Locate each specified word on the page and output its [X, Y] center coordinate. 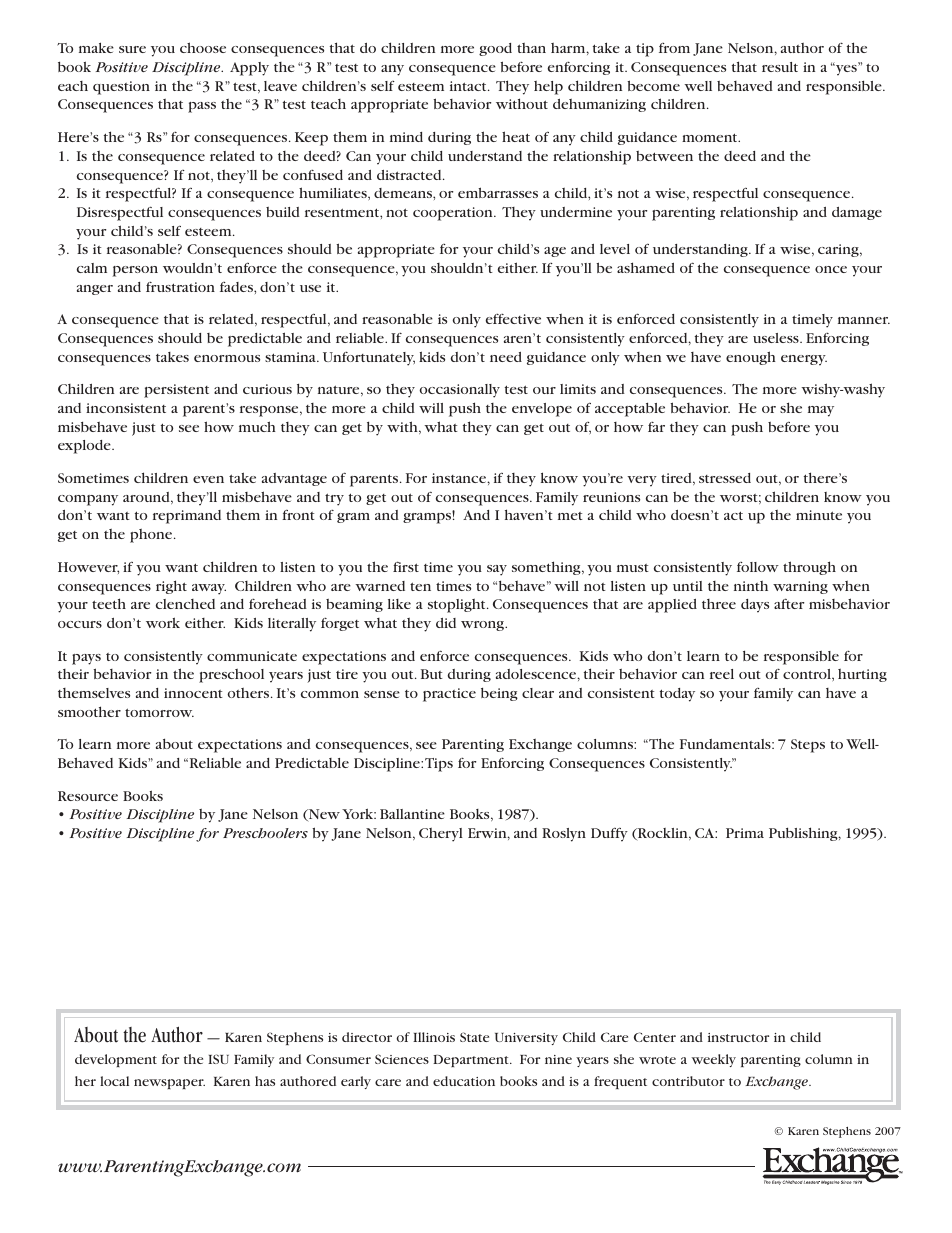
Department [472, 1061]
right [171, 587]
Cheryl [441, 835]
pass [202, 107]
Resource [88, 796]
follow [758, 567]
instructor [738, 1037]
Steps [808, 746]
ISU [218, 1059]
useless [777, 338]
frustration [180, 286]
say [497, 570]
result [780, 67]
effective [513, 318]
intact [469, 86]
